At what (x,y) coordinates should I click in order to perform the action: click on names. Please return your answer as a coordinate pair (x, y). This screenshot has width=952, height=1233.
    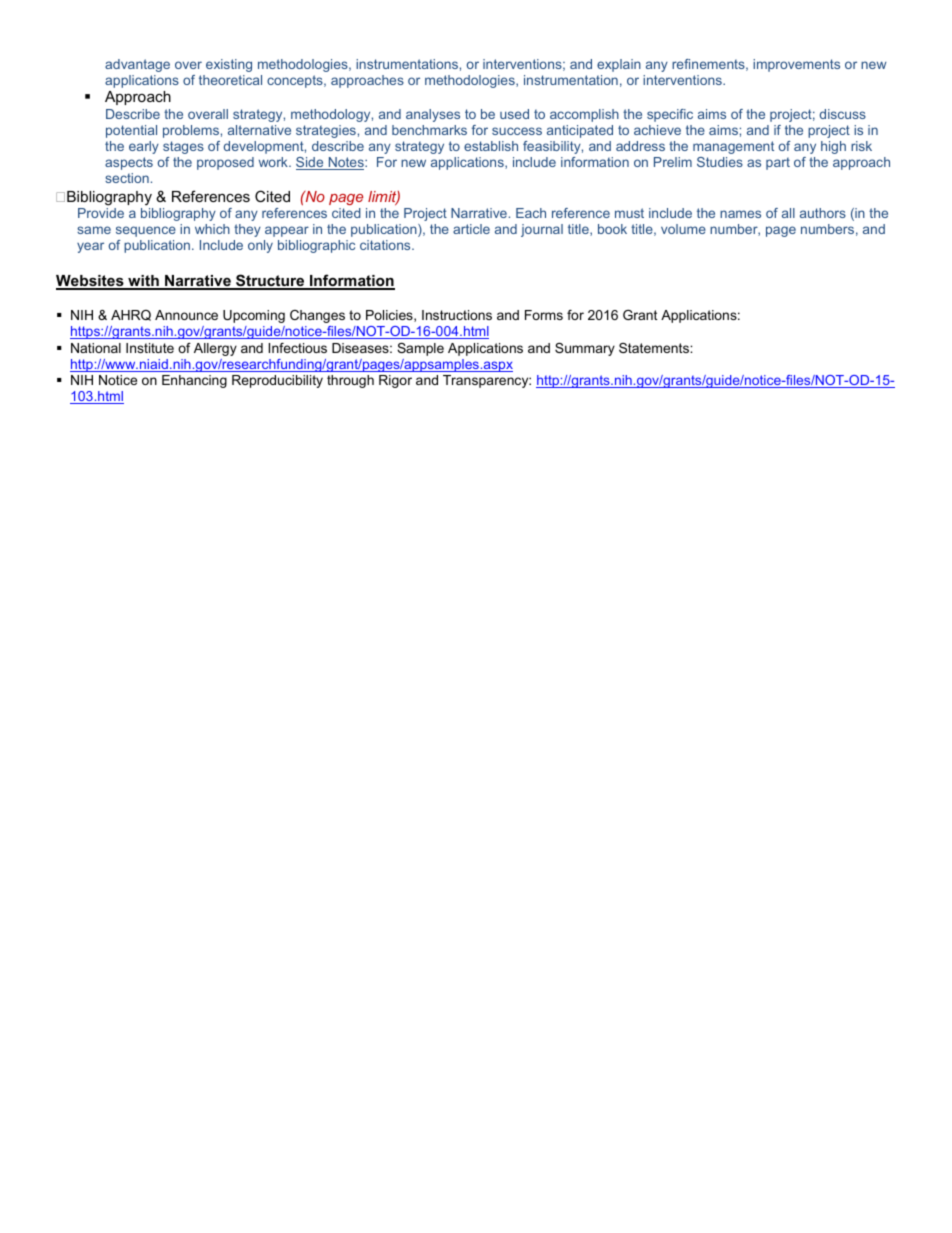
    Looking at the image, I should click on (740, 214).
